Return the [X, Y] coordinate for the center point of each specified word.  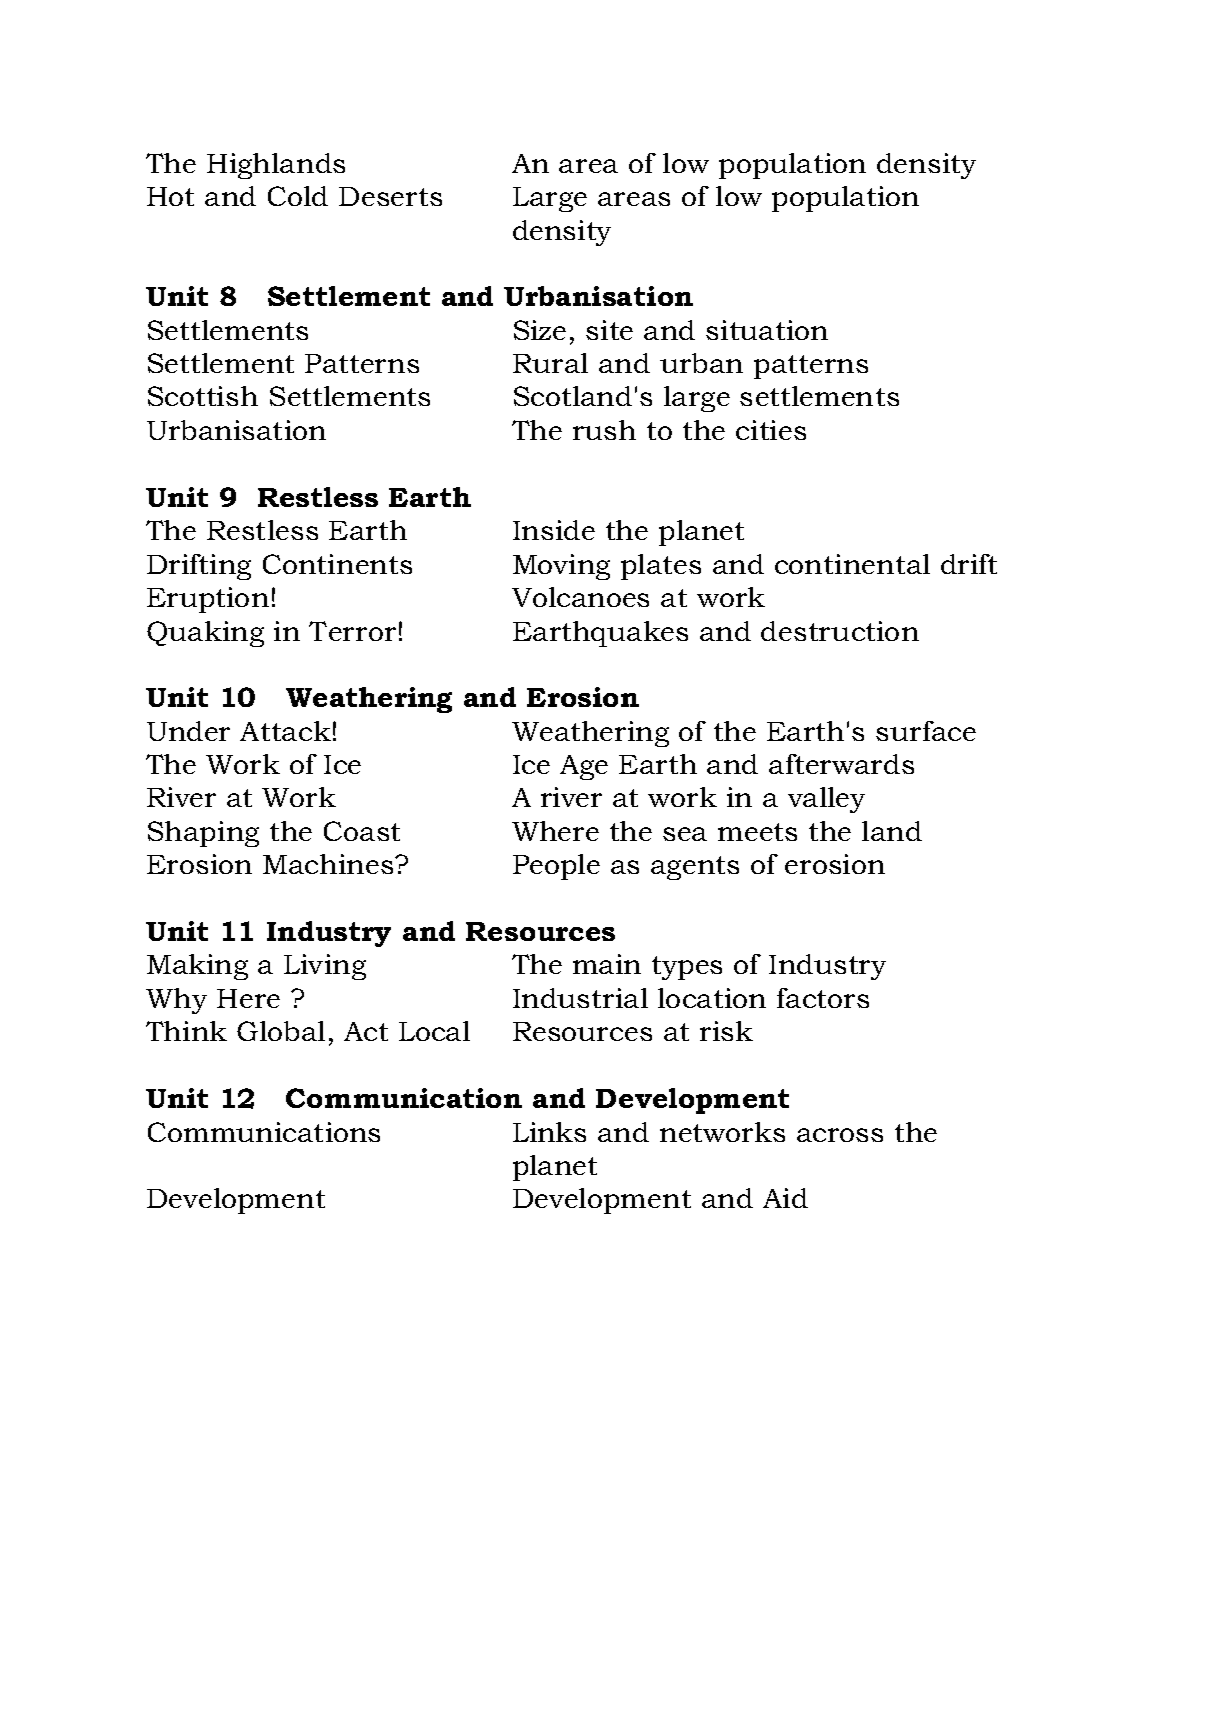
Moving [561, 567]
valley [826, 800]
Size [540, 330]
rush [604, 430]
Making [197, 967]
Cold [298, 196]
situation [767, 330]
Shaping [203, 834]
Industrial [580, 998]
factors [823, 998]
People [556, 867]
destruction [840, 631]
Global [281, 1031]
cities [771, 430]
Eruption [208, 600]
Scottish [203, 396]
